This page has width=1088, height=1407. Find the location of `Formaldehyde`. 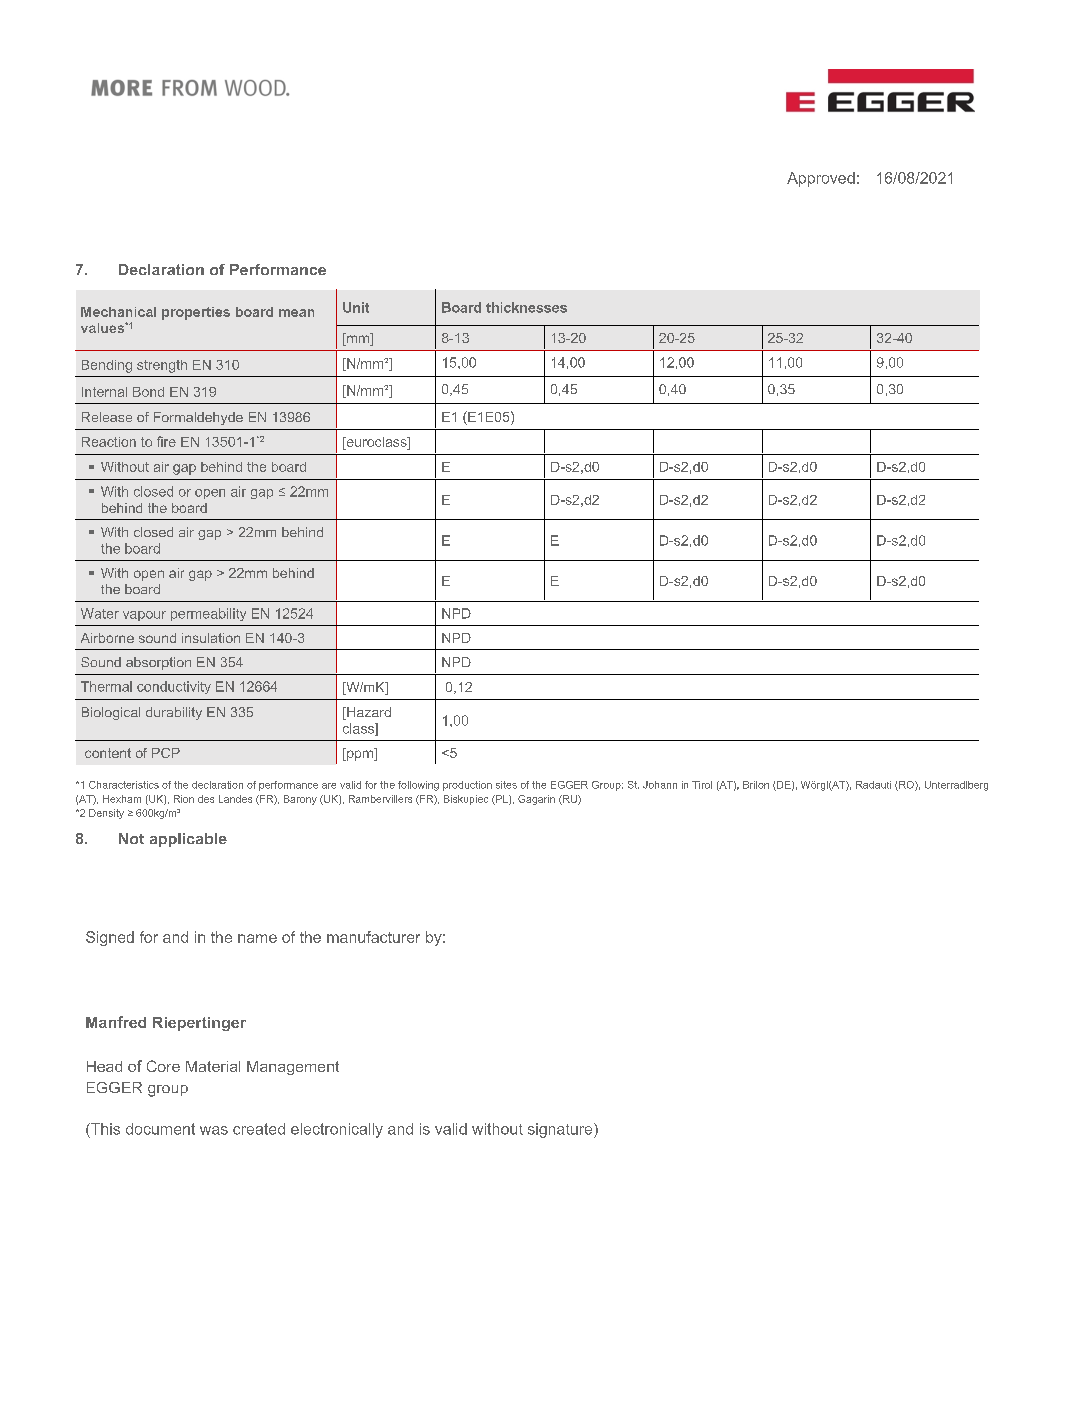

Formaldehyde is located at coordinates (198, 418).
